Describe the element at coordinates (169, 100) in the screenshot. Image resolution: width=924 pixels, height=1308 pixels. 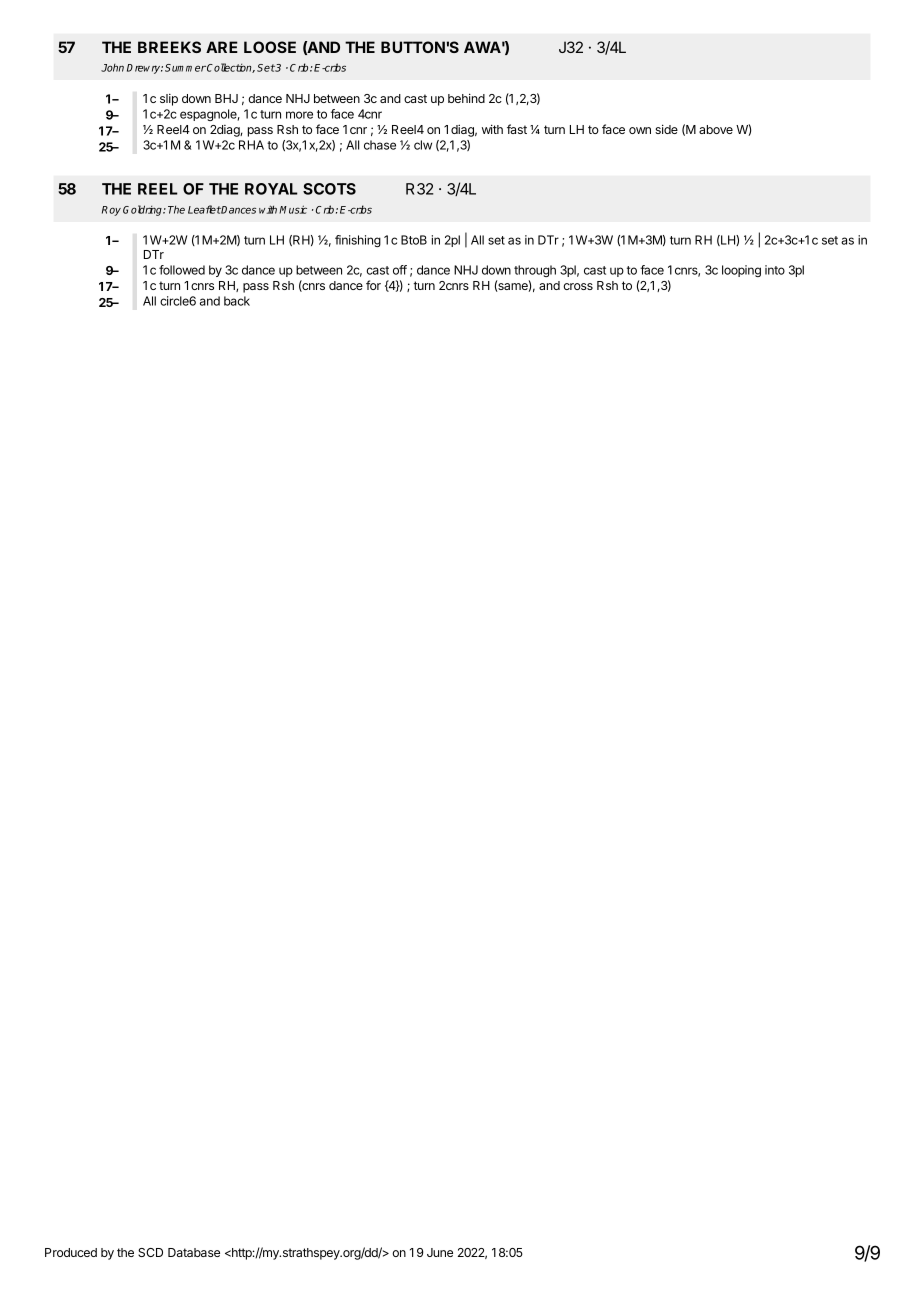
I see `slip` at that location.
